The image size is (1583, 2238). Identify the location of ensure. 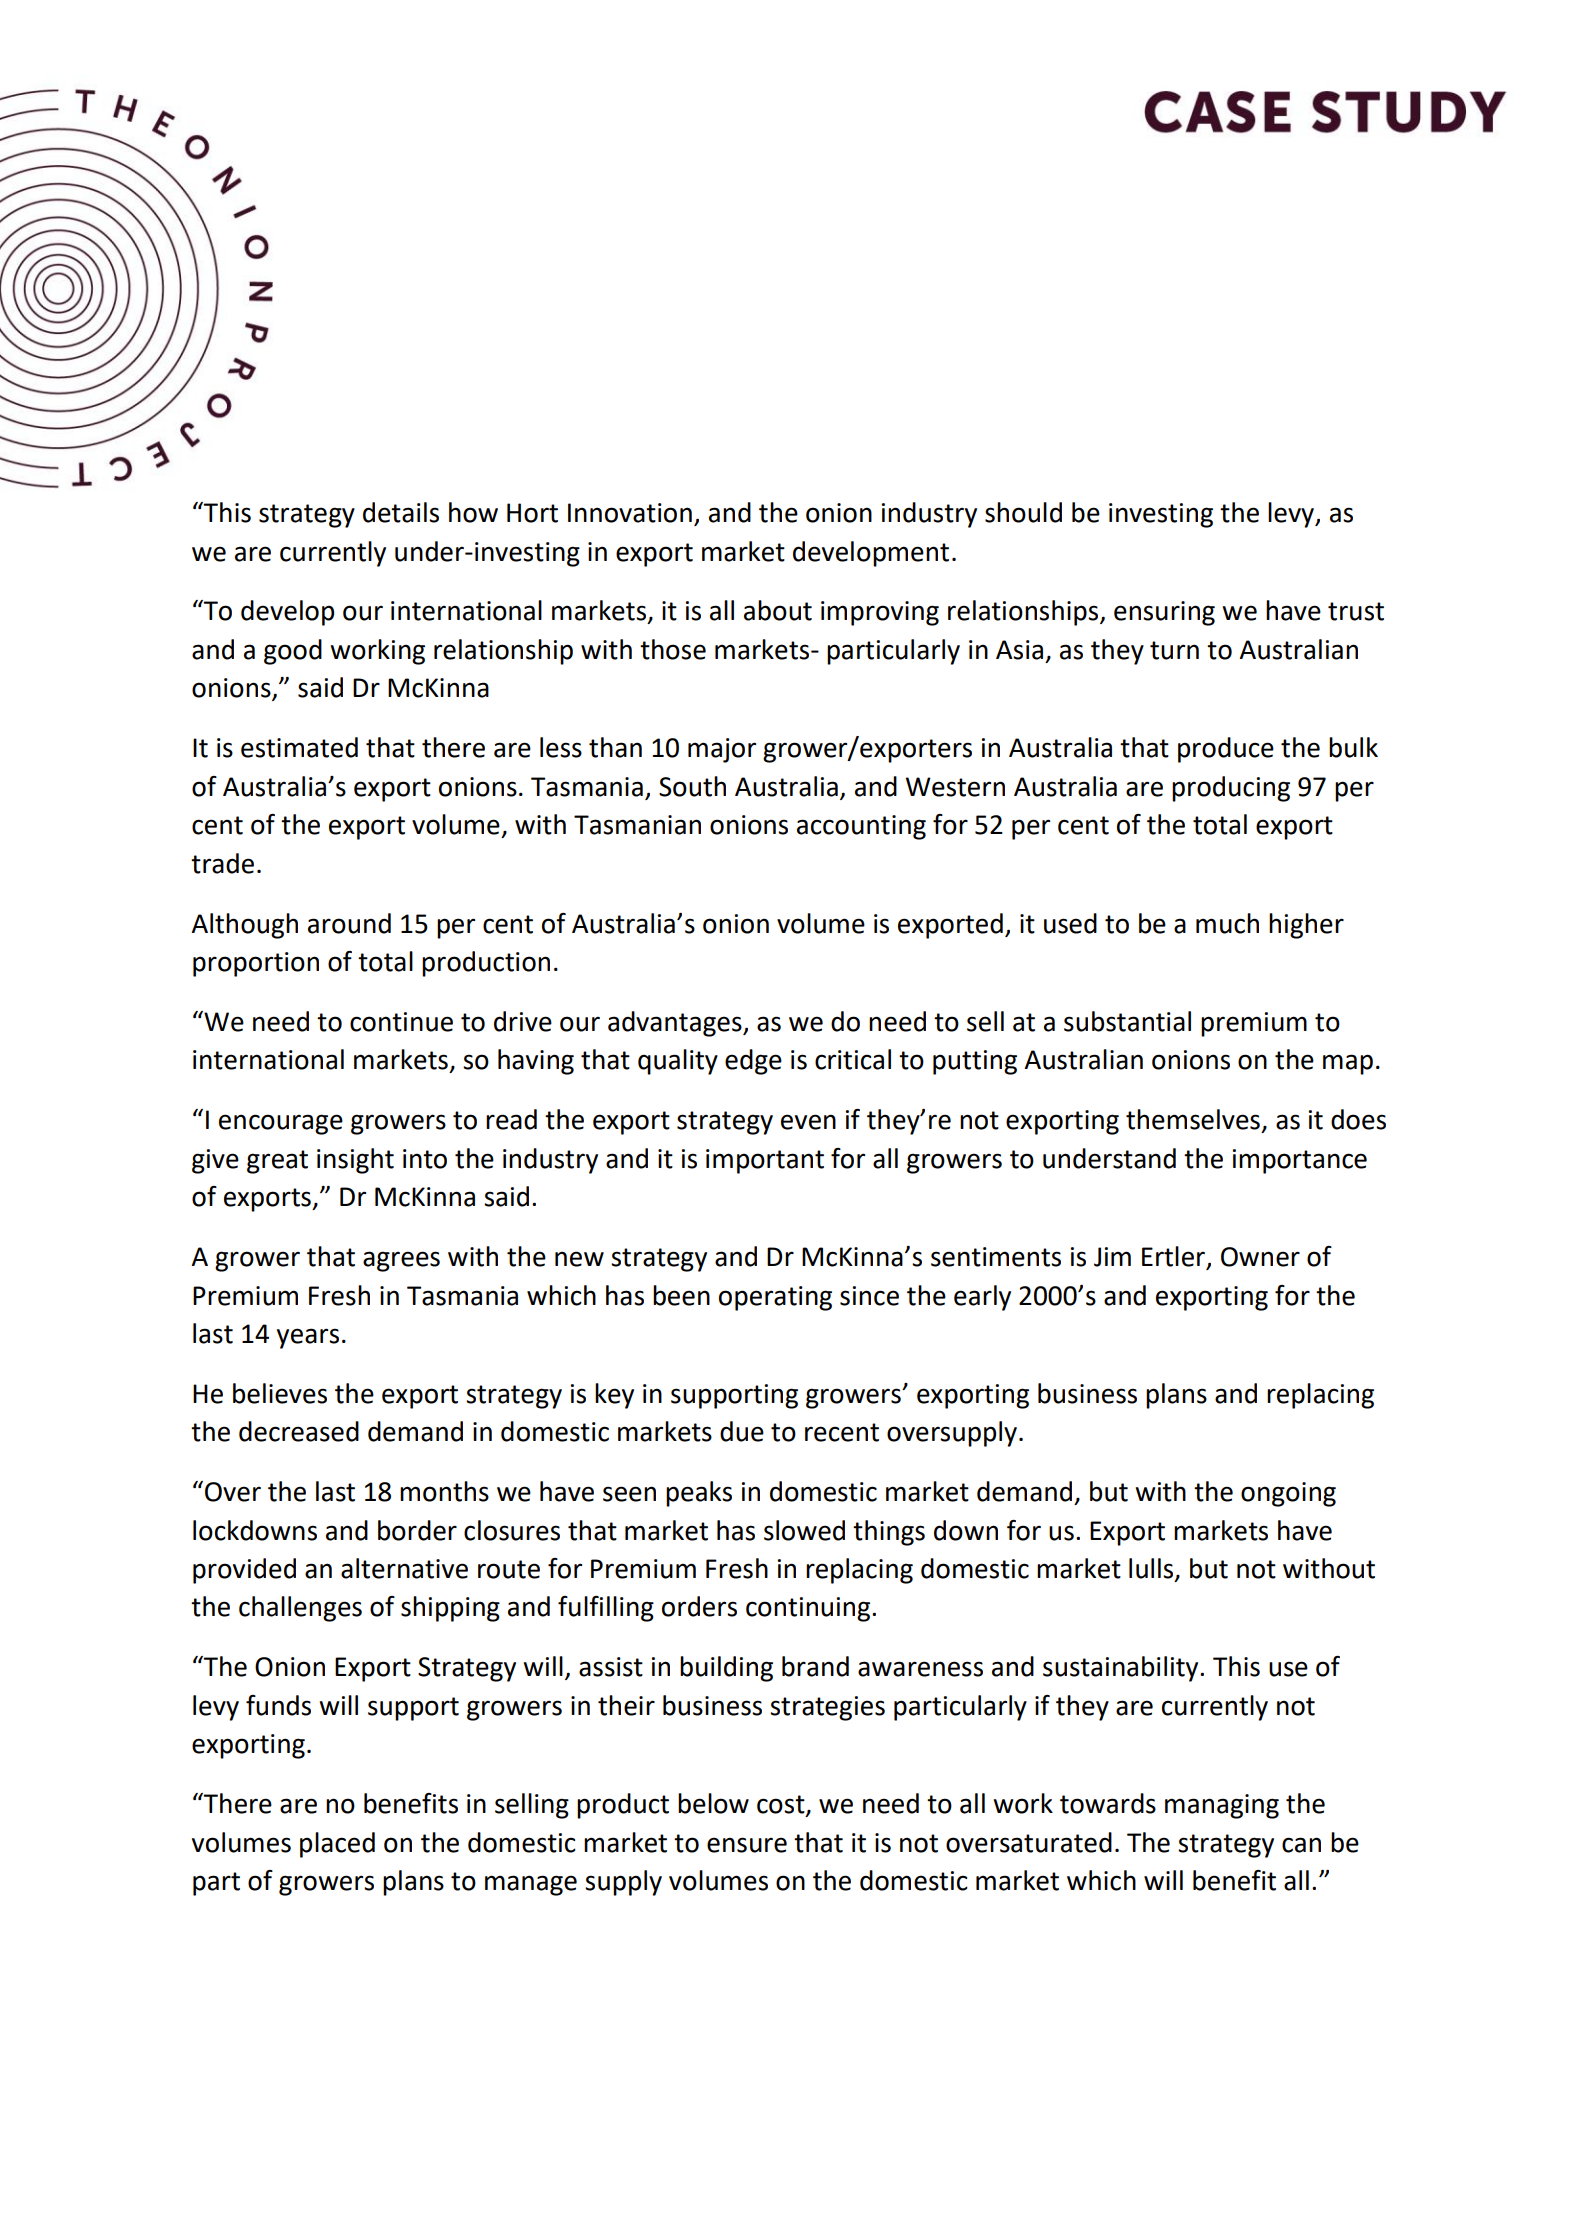
(747, 1845).
